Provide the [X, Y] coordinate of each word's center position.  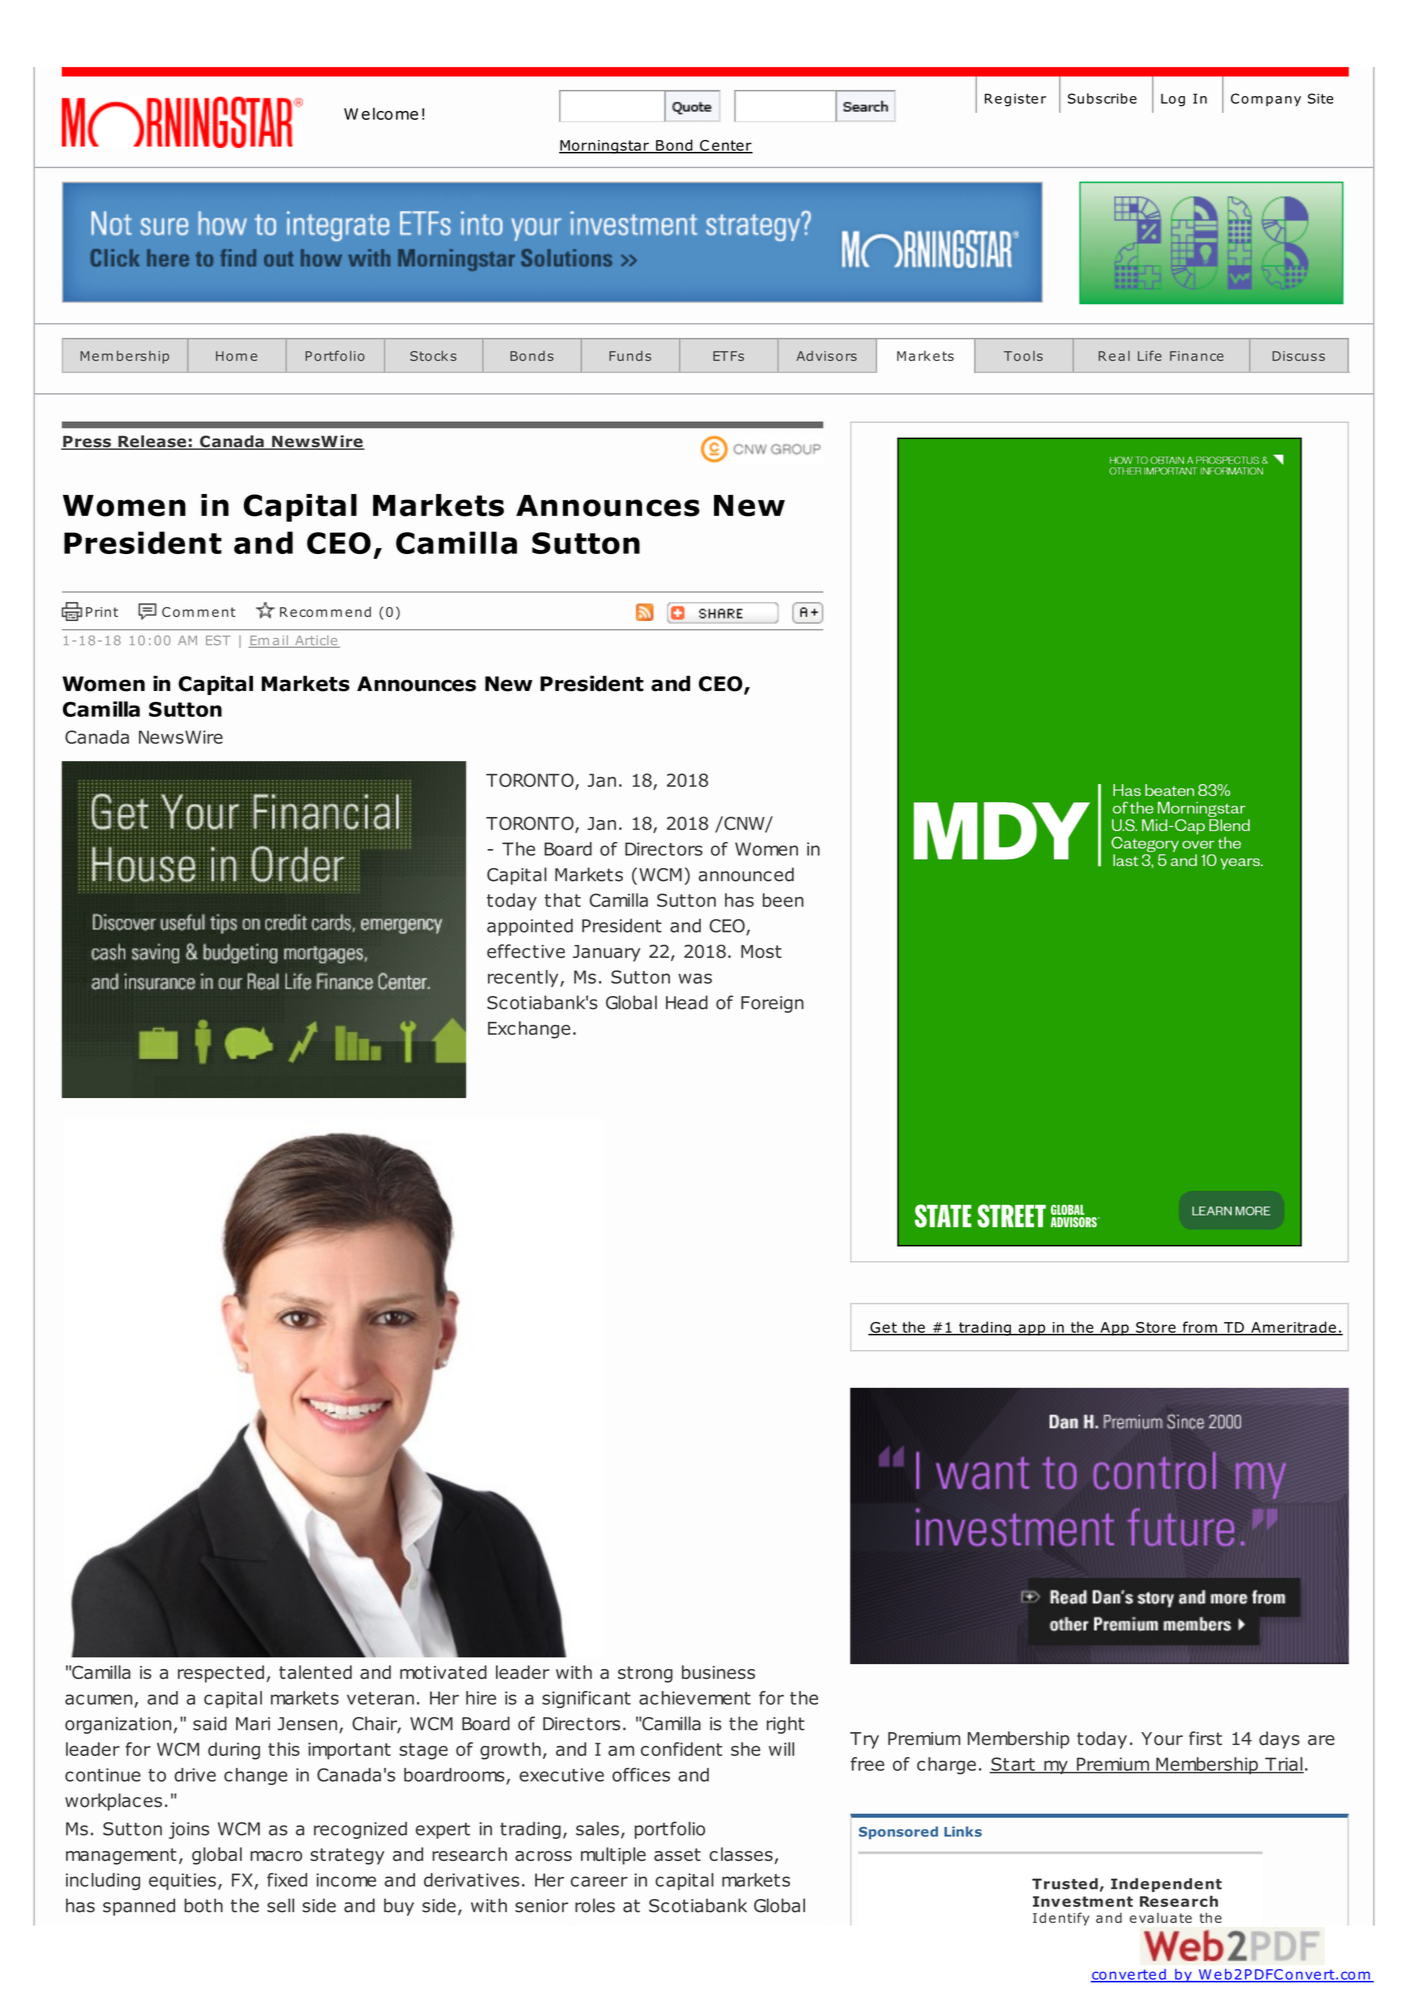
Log [1173, 100]
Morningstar [605, 147]
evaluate [1161, 1918]
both [203, 1905]
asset [677, 1854]
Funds [630, 356]
